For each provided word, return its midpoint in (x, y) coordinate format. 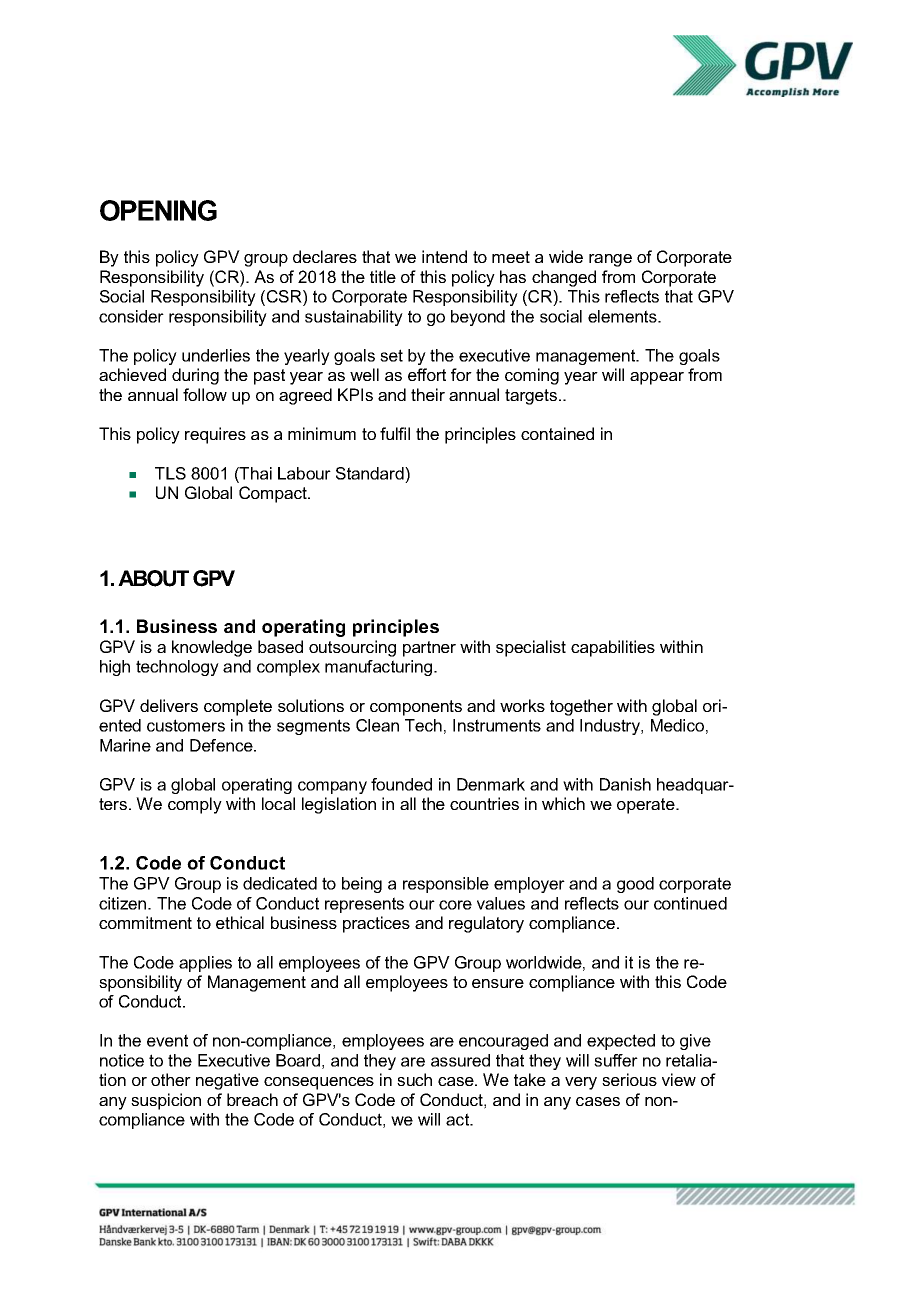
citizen (124, 903)
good (635, 885)
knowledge (212, 648)
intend (444, 256)
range (610, 260)
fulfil (395, 433)
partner (429, 649)
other (171, 1079)
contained (557, 433)
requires (215, 435)
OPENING (158, 210)
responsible (446, 885)
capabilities (613, 648)
